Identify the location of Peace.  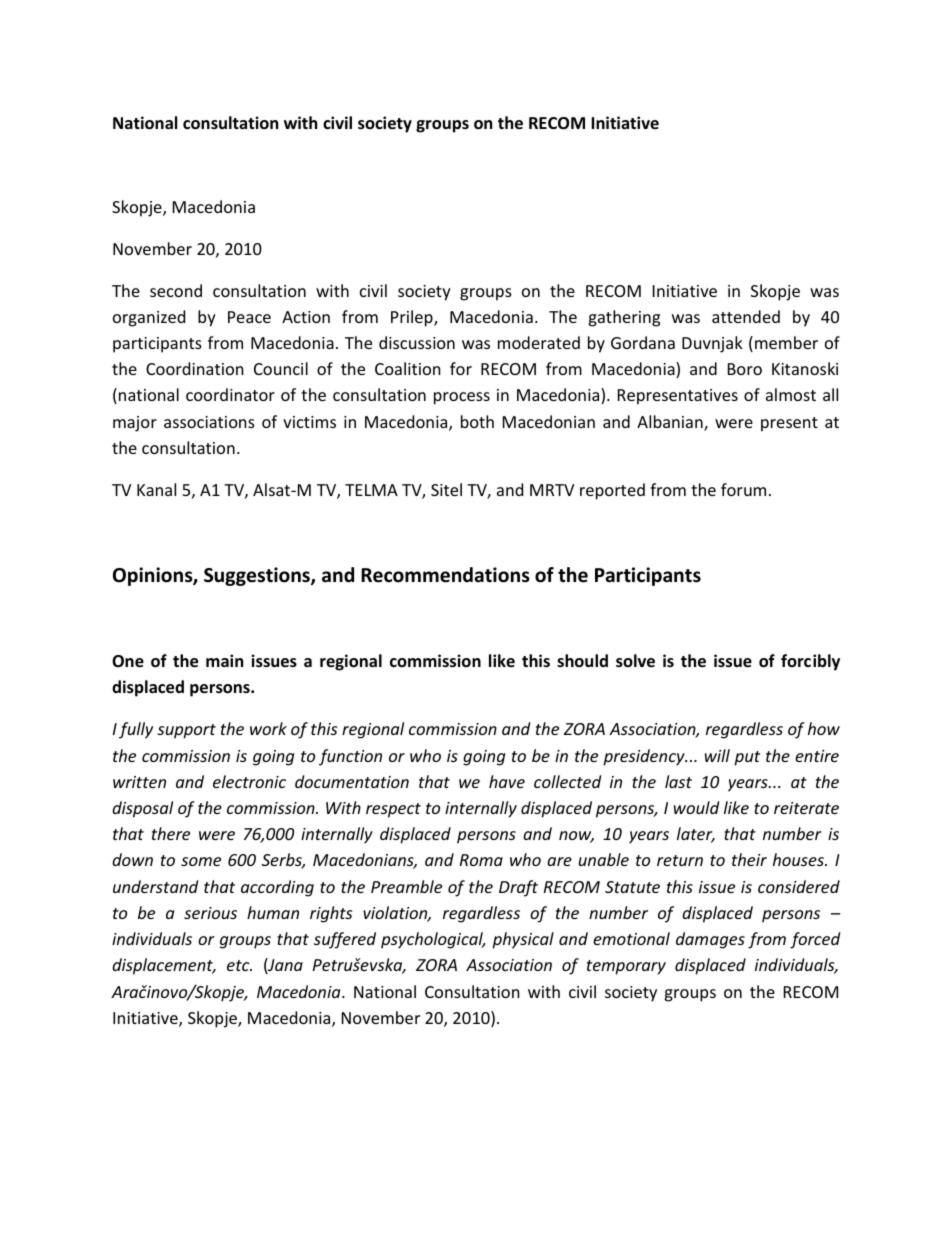
(249, 317).
